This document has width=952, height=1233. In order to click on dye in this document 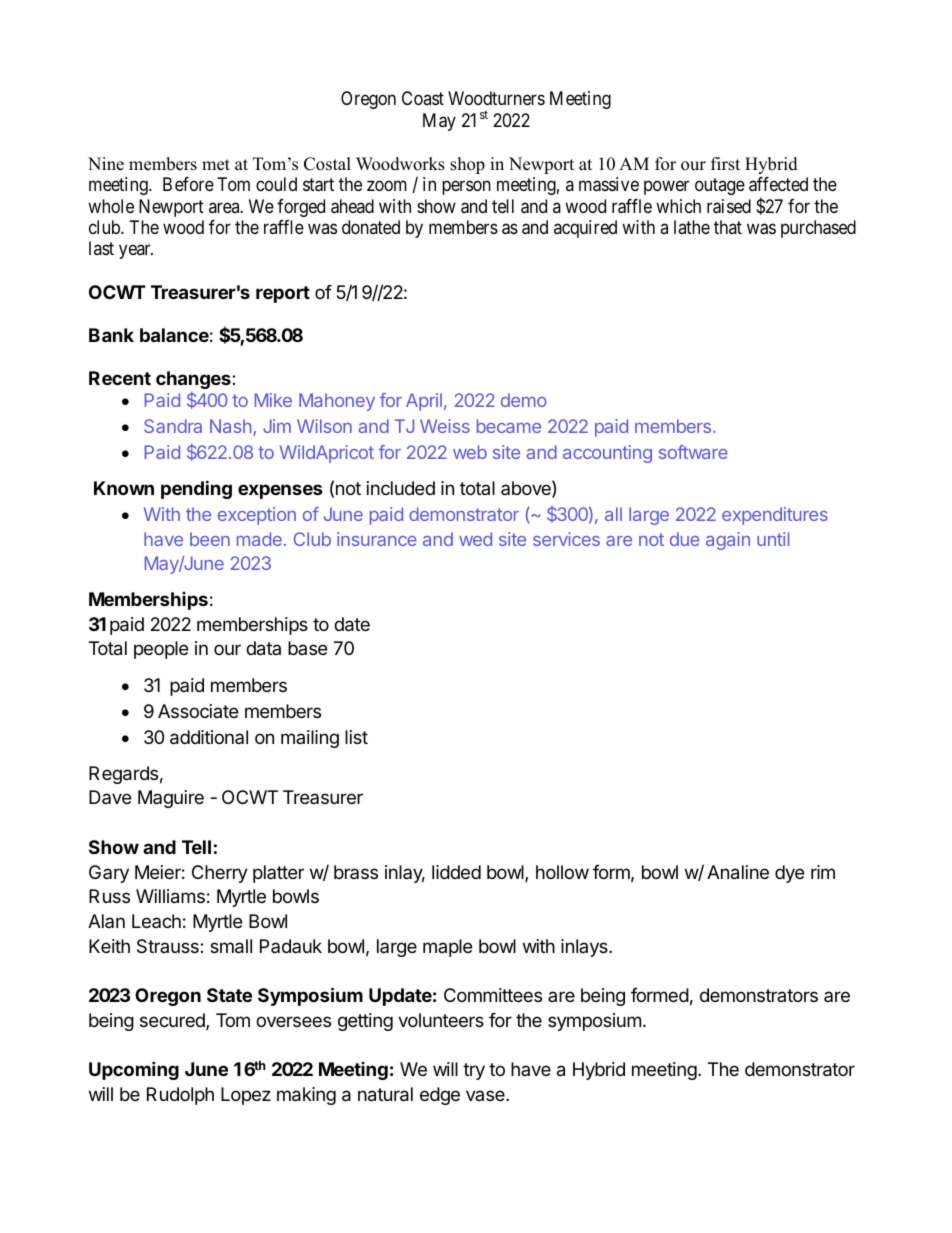, I will do `click(789, 874)`.
